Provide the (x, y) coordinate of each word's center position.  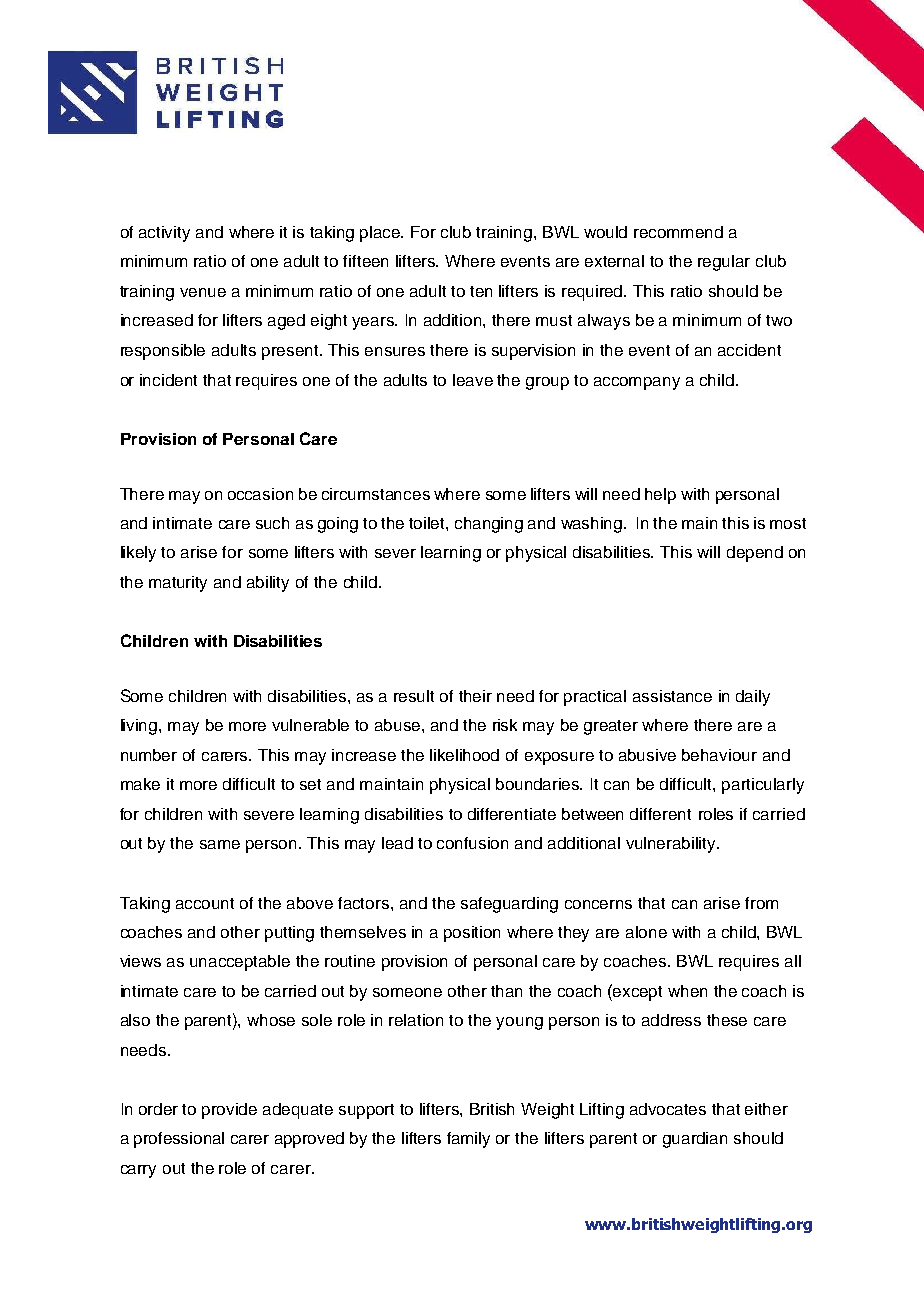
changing (489, 525)
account (205, 903)
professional (179, 1140)
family (468, 1140)
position (472, 934)
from (761, 903)
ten (481, 291)
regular (724, 263)
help (660, 496)
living (140, 727)
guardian (695, 1140)
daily (753, 698)
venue (203, 292)
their (475, 696)
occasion (260, 494)
